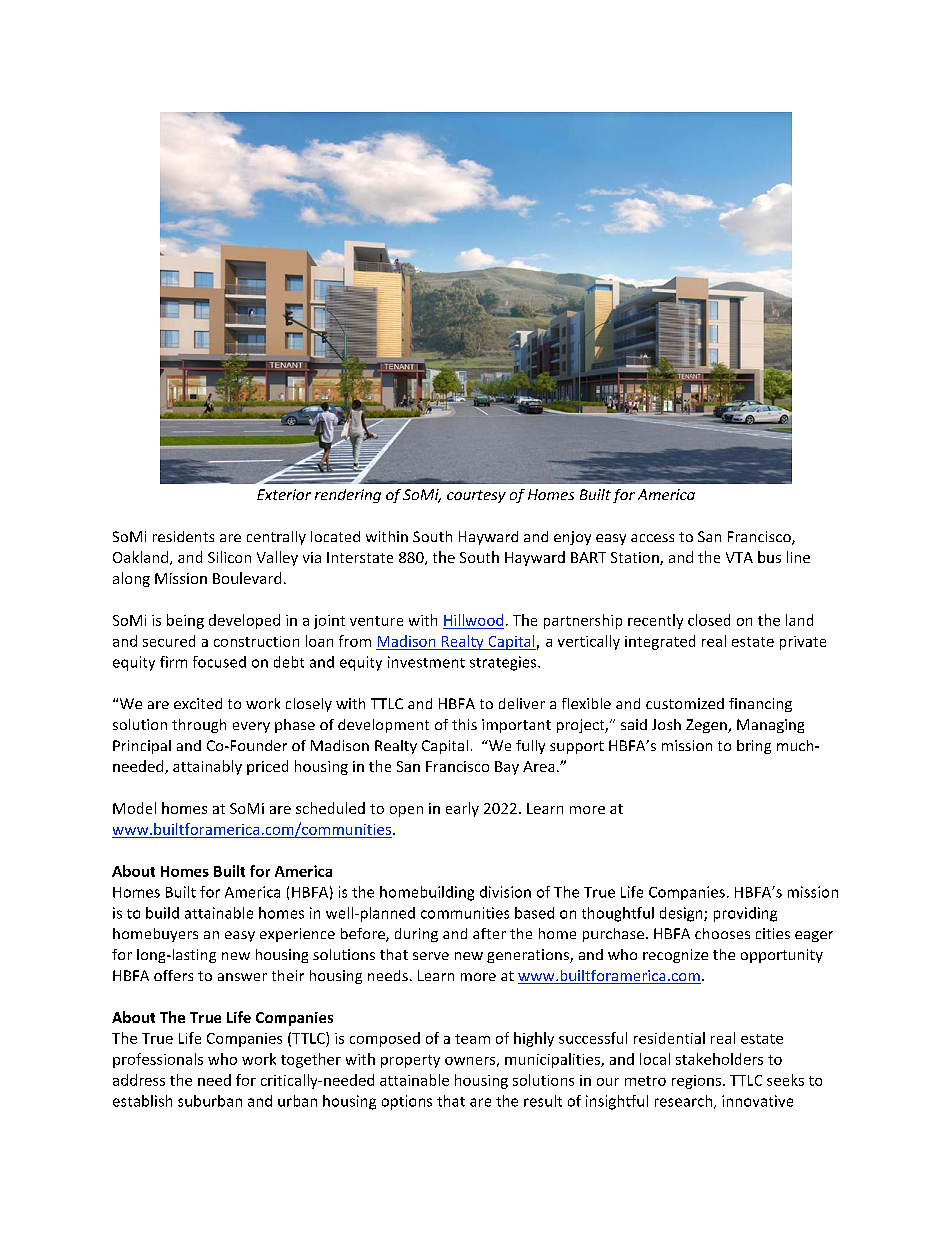 Image resolution: width=952 pixels, height=1233 pixels. Describe the element at coordinates (476, 496) in the page. I see `courtesy` at that location.
